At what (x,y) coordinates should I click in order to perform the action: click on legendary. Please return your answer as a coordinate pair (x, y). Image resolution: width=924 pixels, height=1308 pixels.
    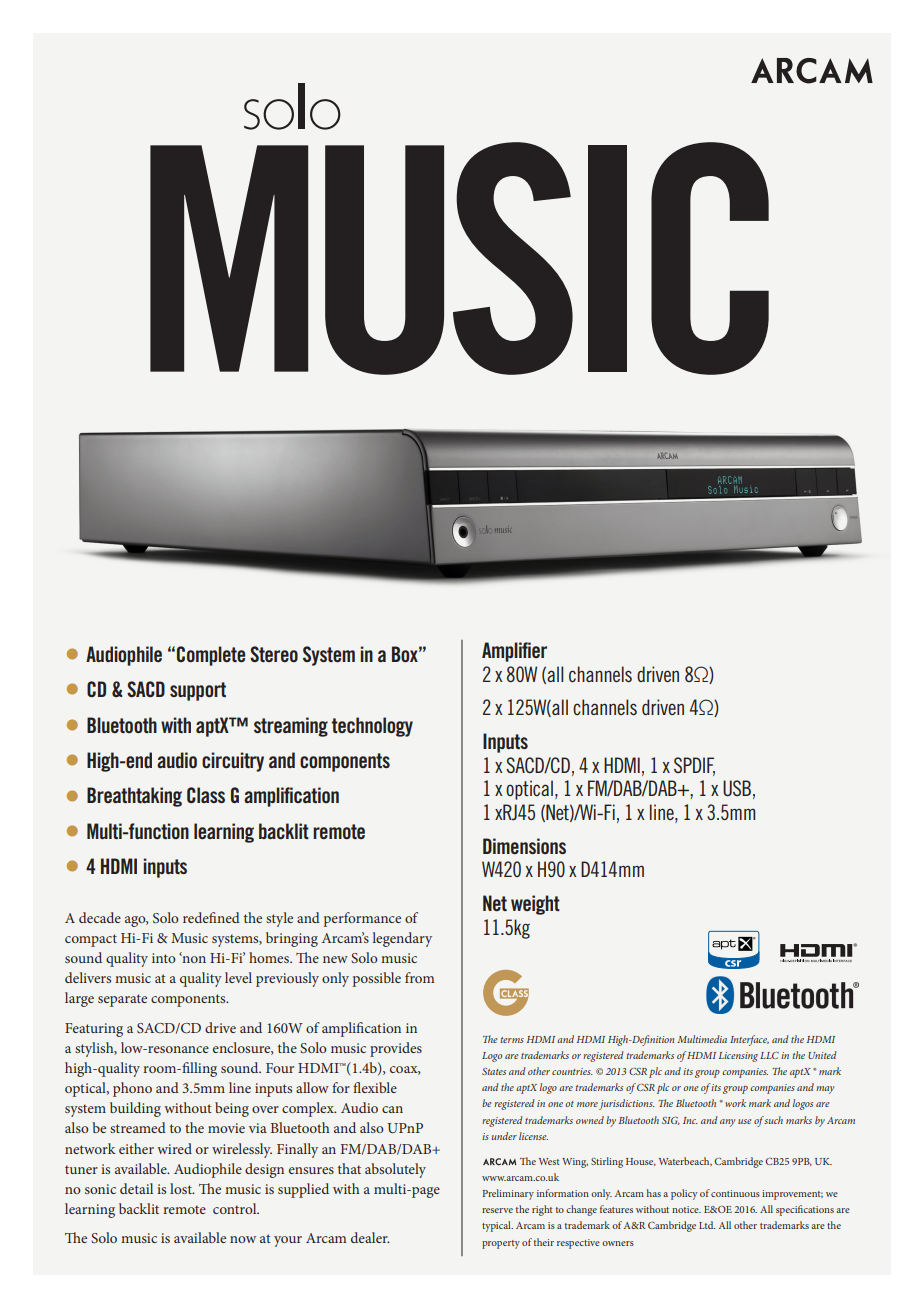
    Looking at the image, I should click on (402, 939).
